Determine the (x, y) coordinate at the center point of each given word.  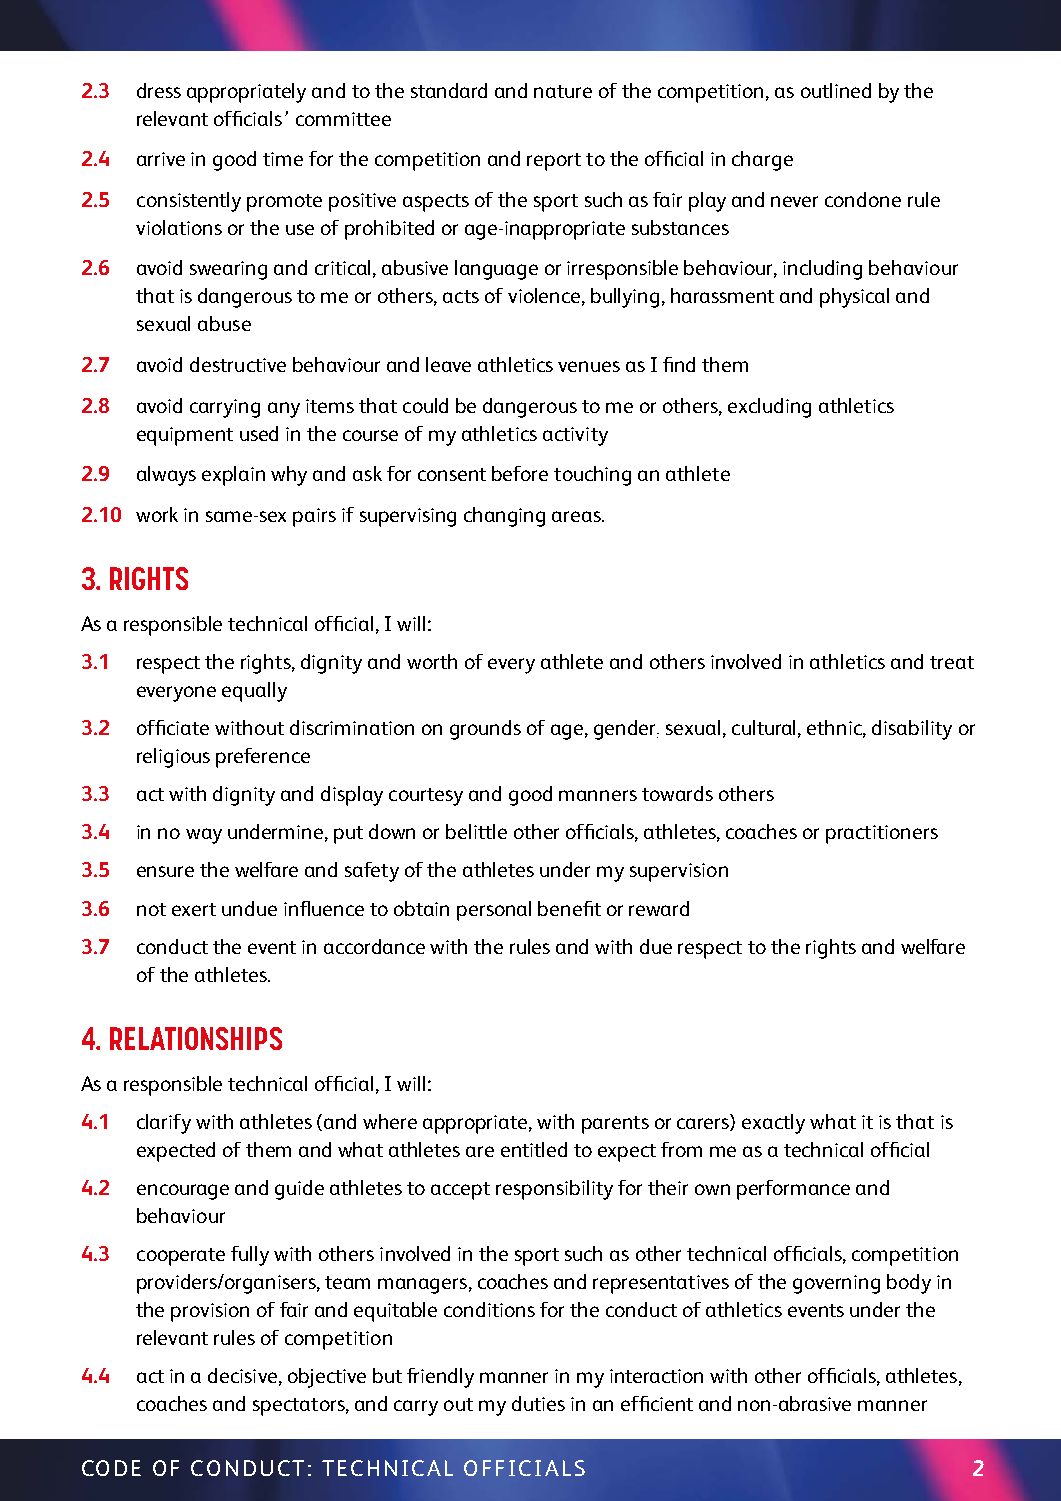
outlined (836, 90)
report (554, 162)
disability (912, 730)
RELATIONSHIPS (196, 1038)
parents (615, 1125)
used (259, 433)
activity (575, 436)
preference (263, 758)
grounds (485, 730)
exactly (773, 1124)
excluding (769, 408)
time (283, 159)
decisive (242, 1375)
